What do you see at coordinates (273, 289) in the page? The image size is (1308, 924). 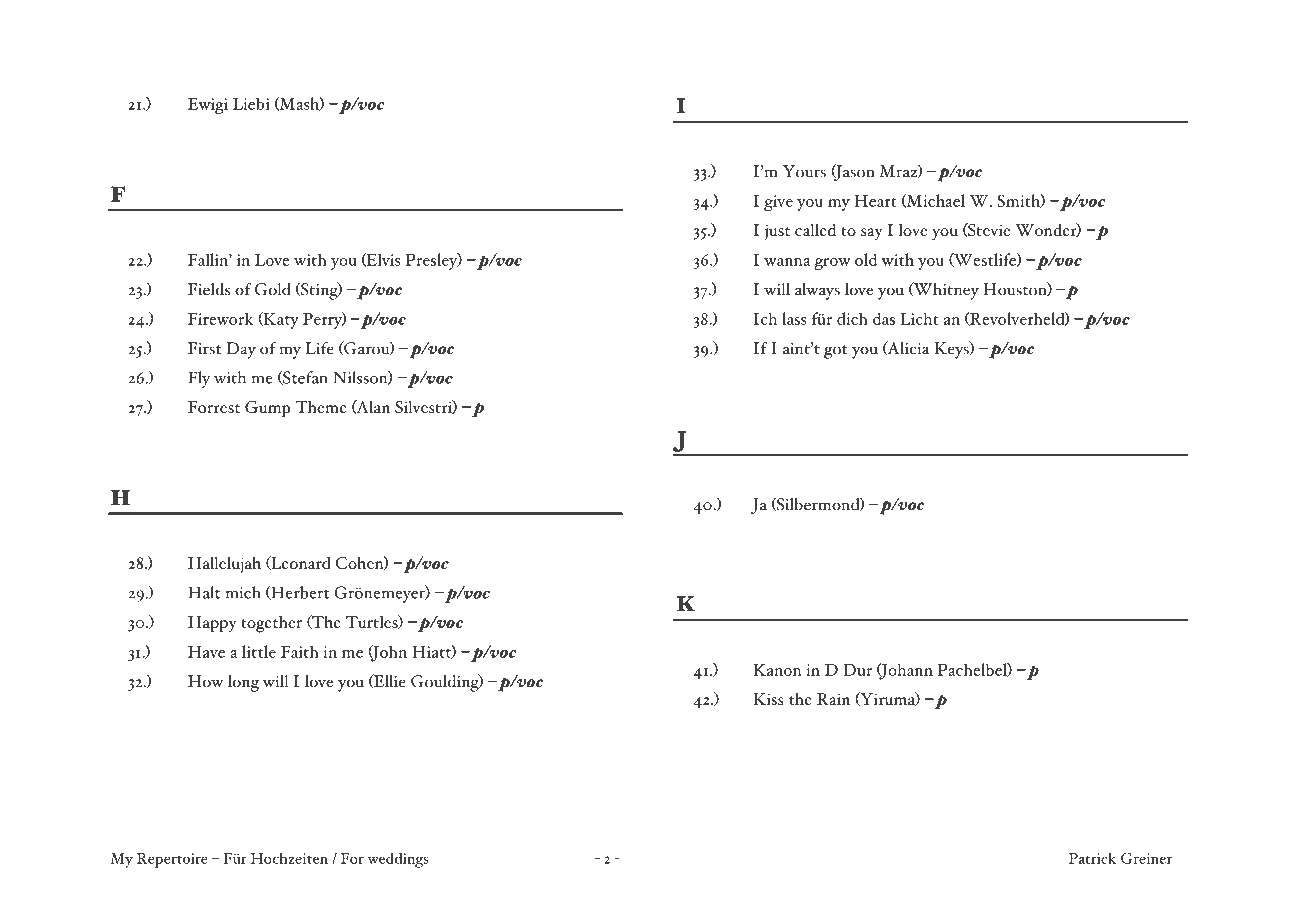 I see `Gold` at bounding box center [273, 289].
